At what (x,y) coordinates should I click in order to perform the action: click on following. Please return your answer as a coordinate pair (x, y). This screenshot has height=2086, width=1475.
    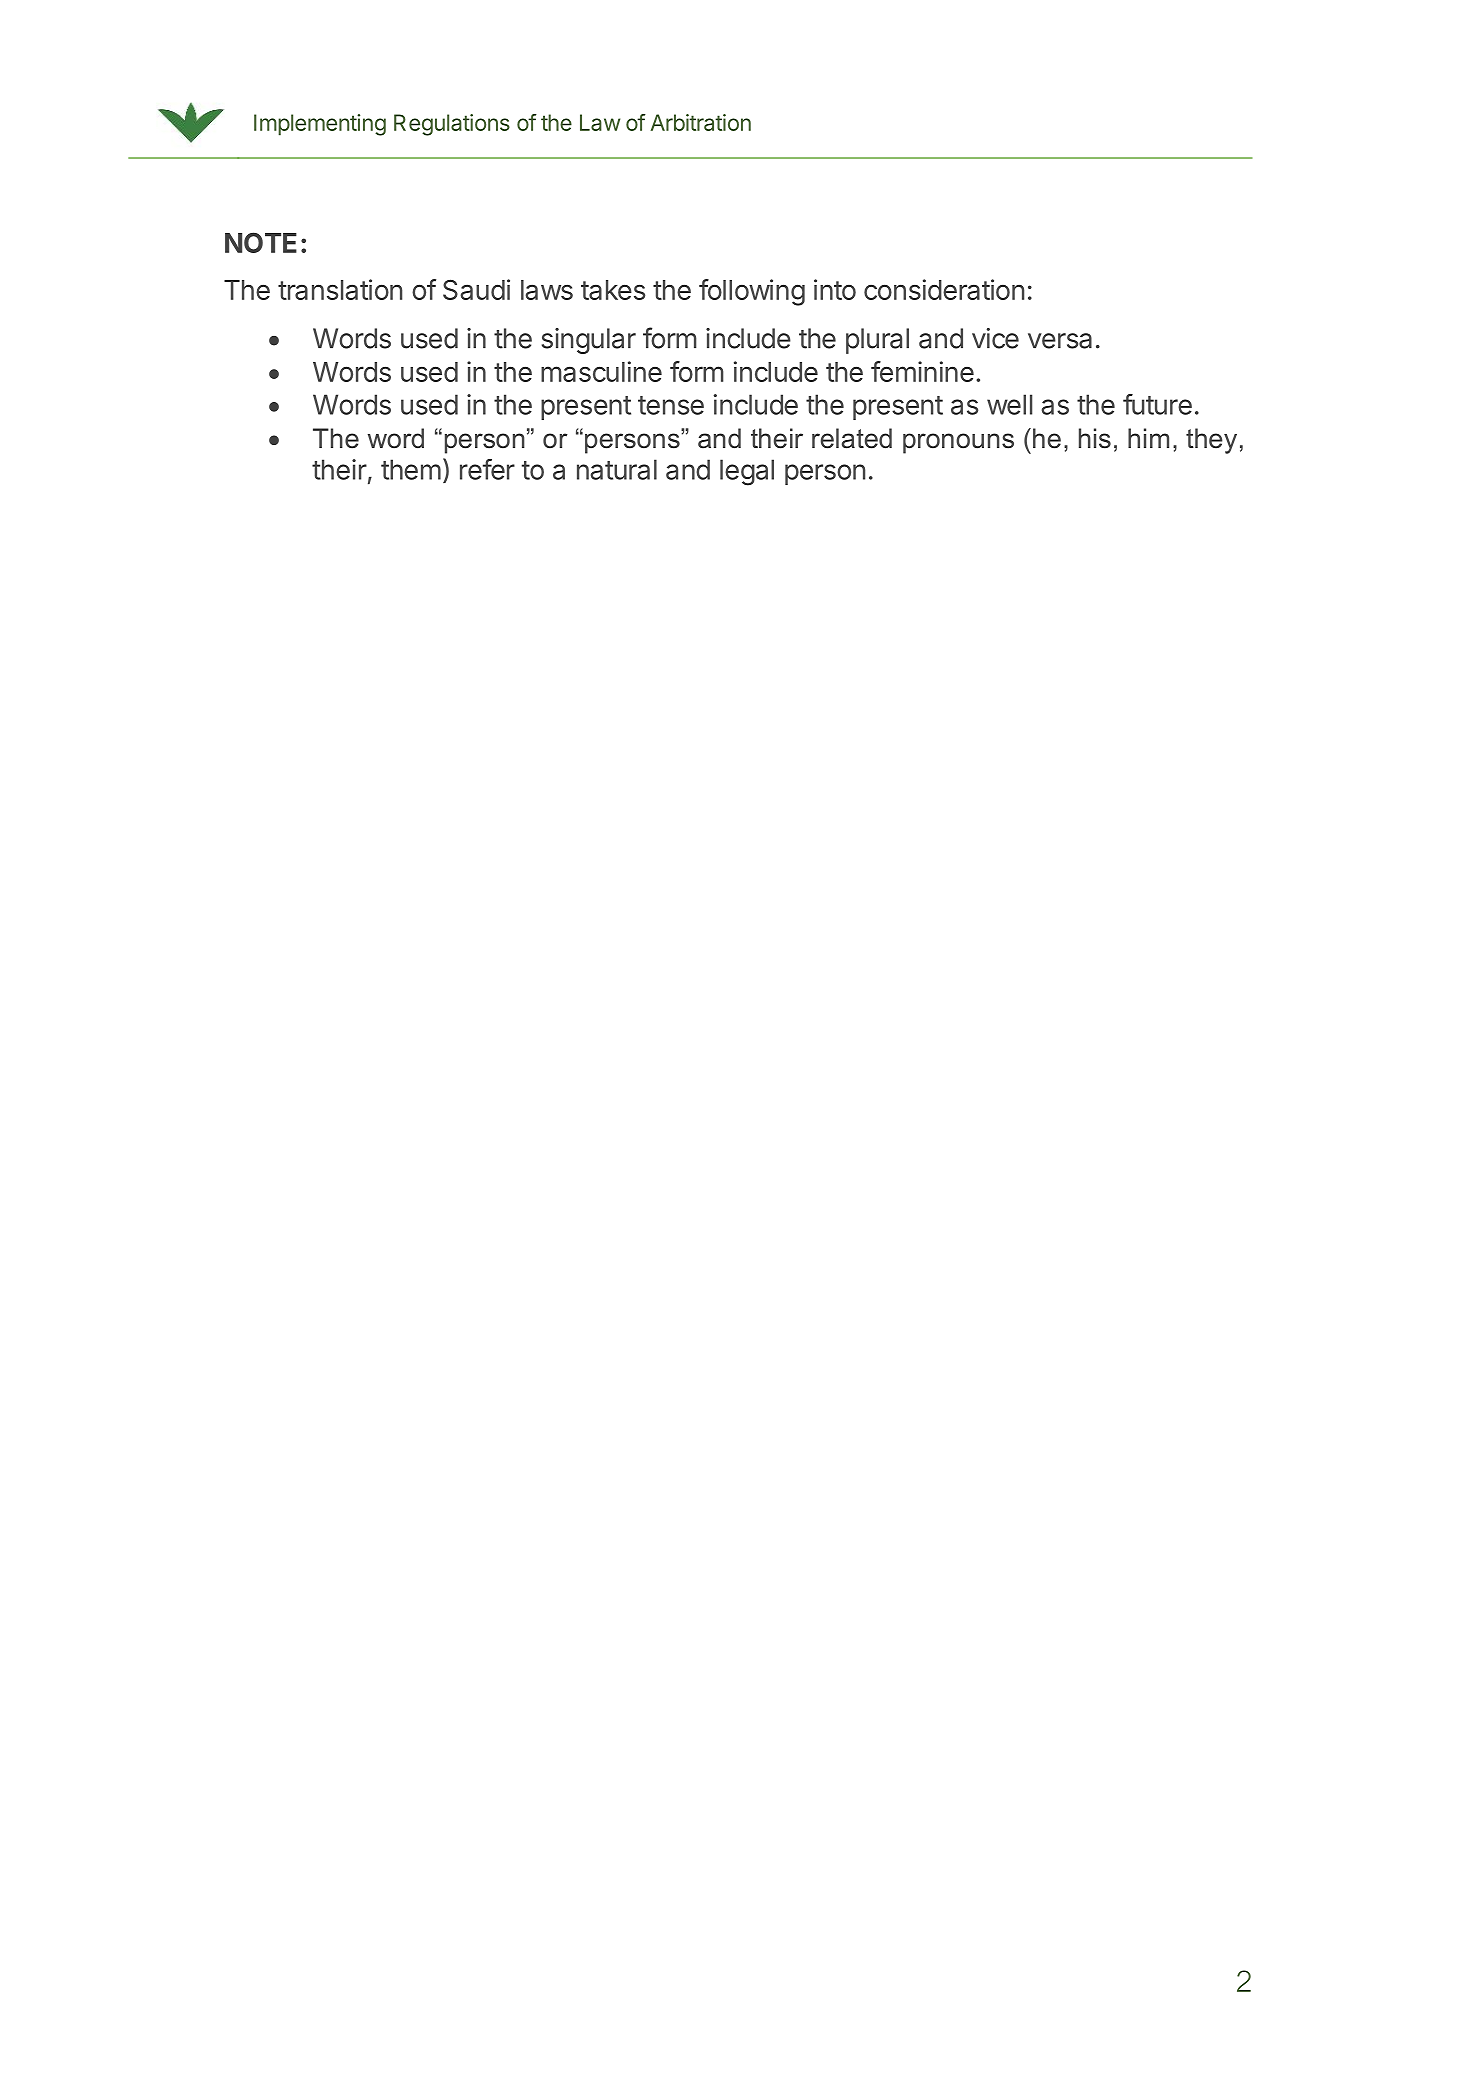
    Looking at the image, I should click on (752, 292).
